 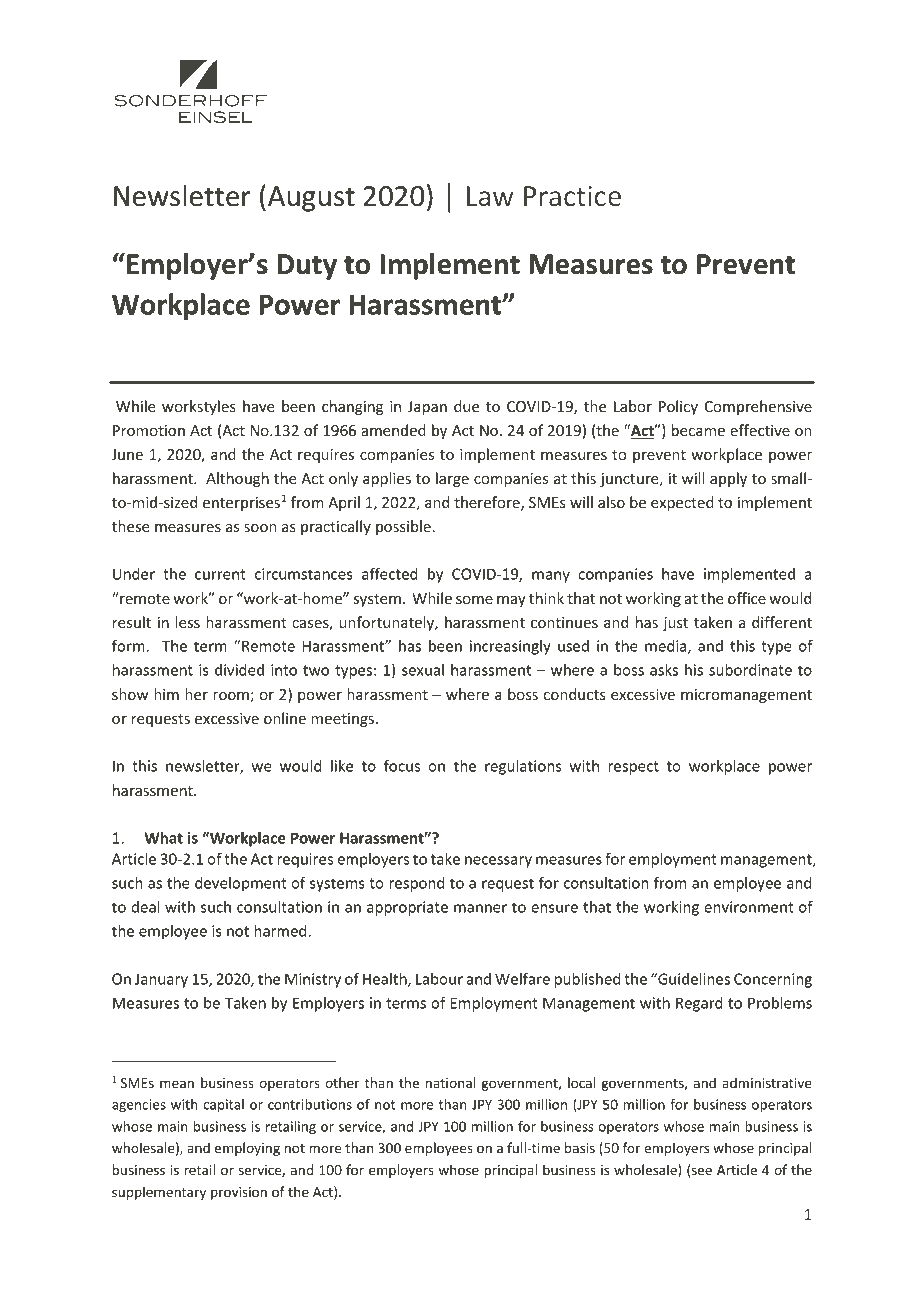 I want to click on August, so click(x=311, y=199).
